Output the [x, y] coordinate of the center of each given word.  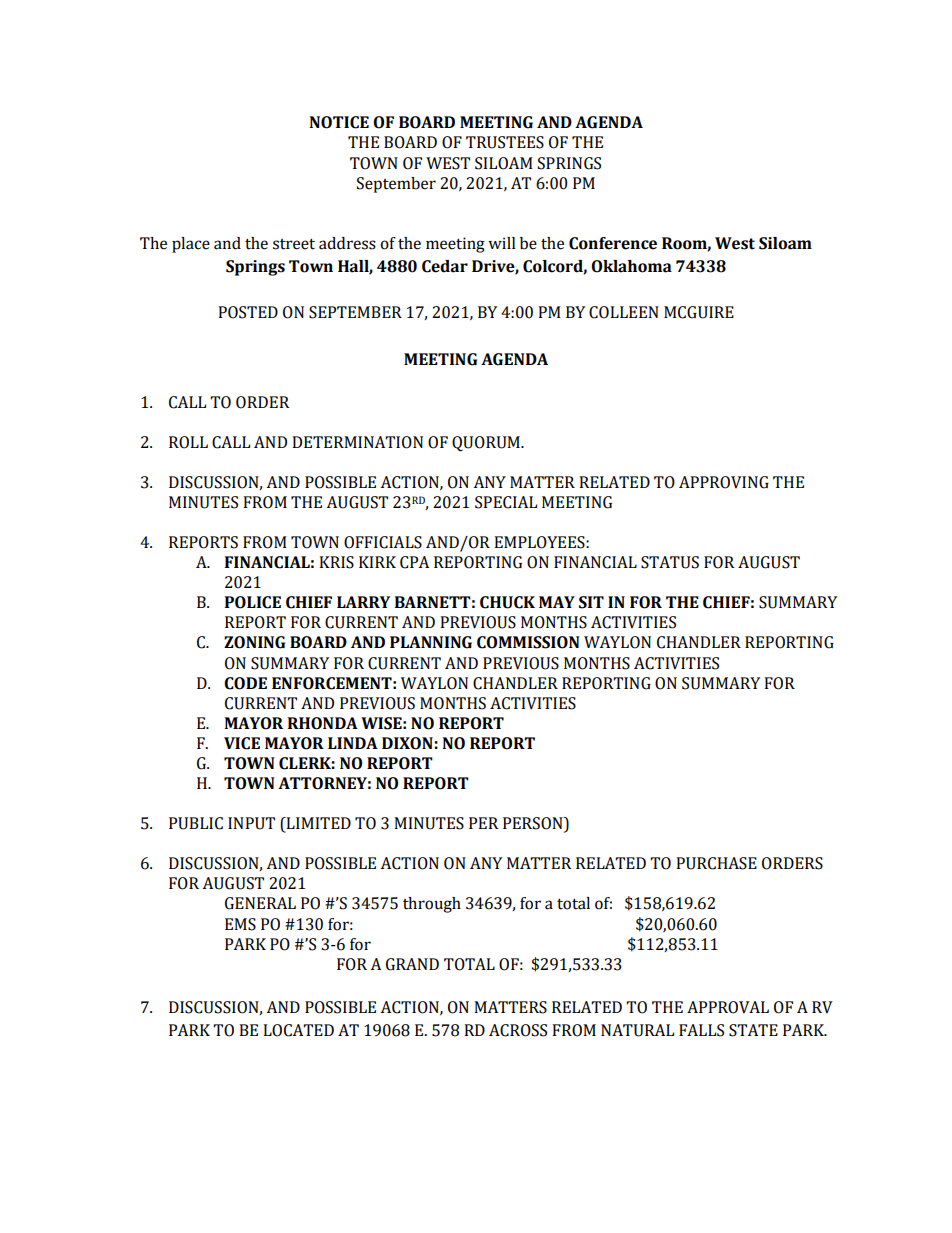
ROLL [188, 442]
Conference [613, 243]
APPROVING [724, 482]
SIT [591, 602]
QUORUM [487, 444]
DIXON [407, 743]
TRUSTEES [505, 142]
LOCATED [298, 1030]
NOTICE [339, 122]
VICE [242, 743]
